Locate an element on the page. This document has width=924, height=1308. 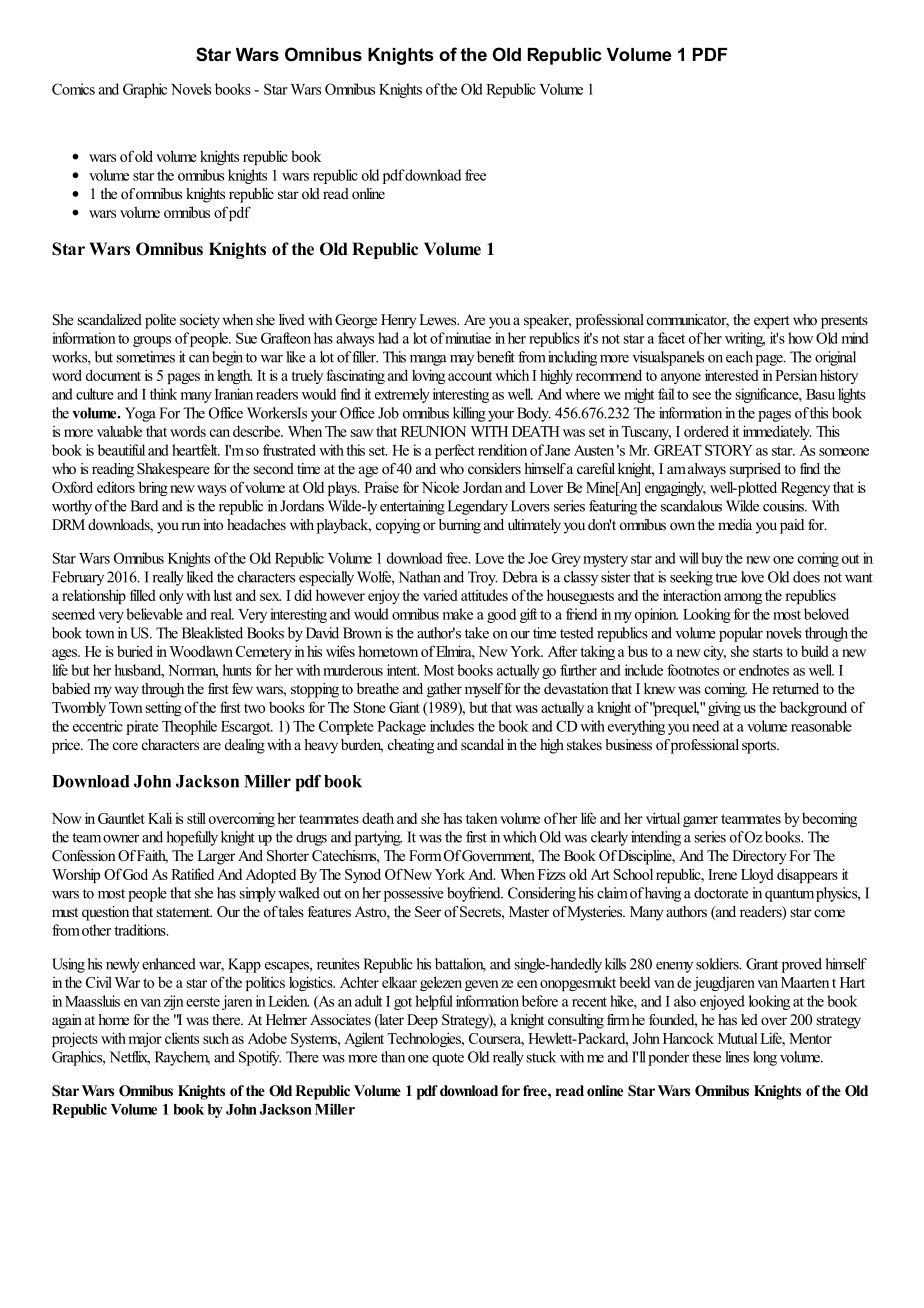
popular is located at coordinates (741, 634).
